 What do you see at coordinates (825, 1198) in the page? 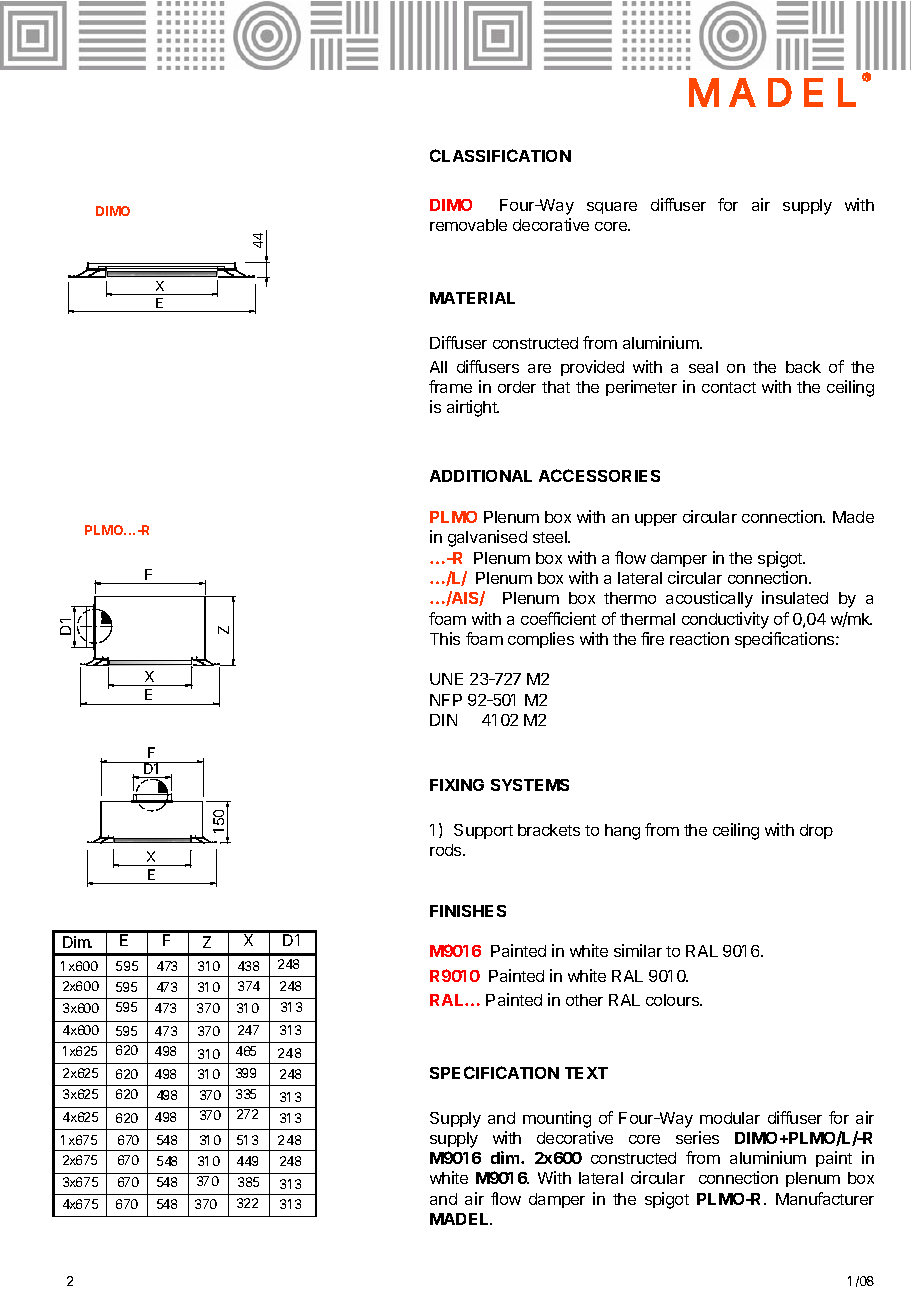
I see `Manufacturer` at bounding box center [825, 1198].
